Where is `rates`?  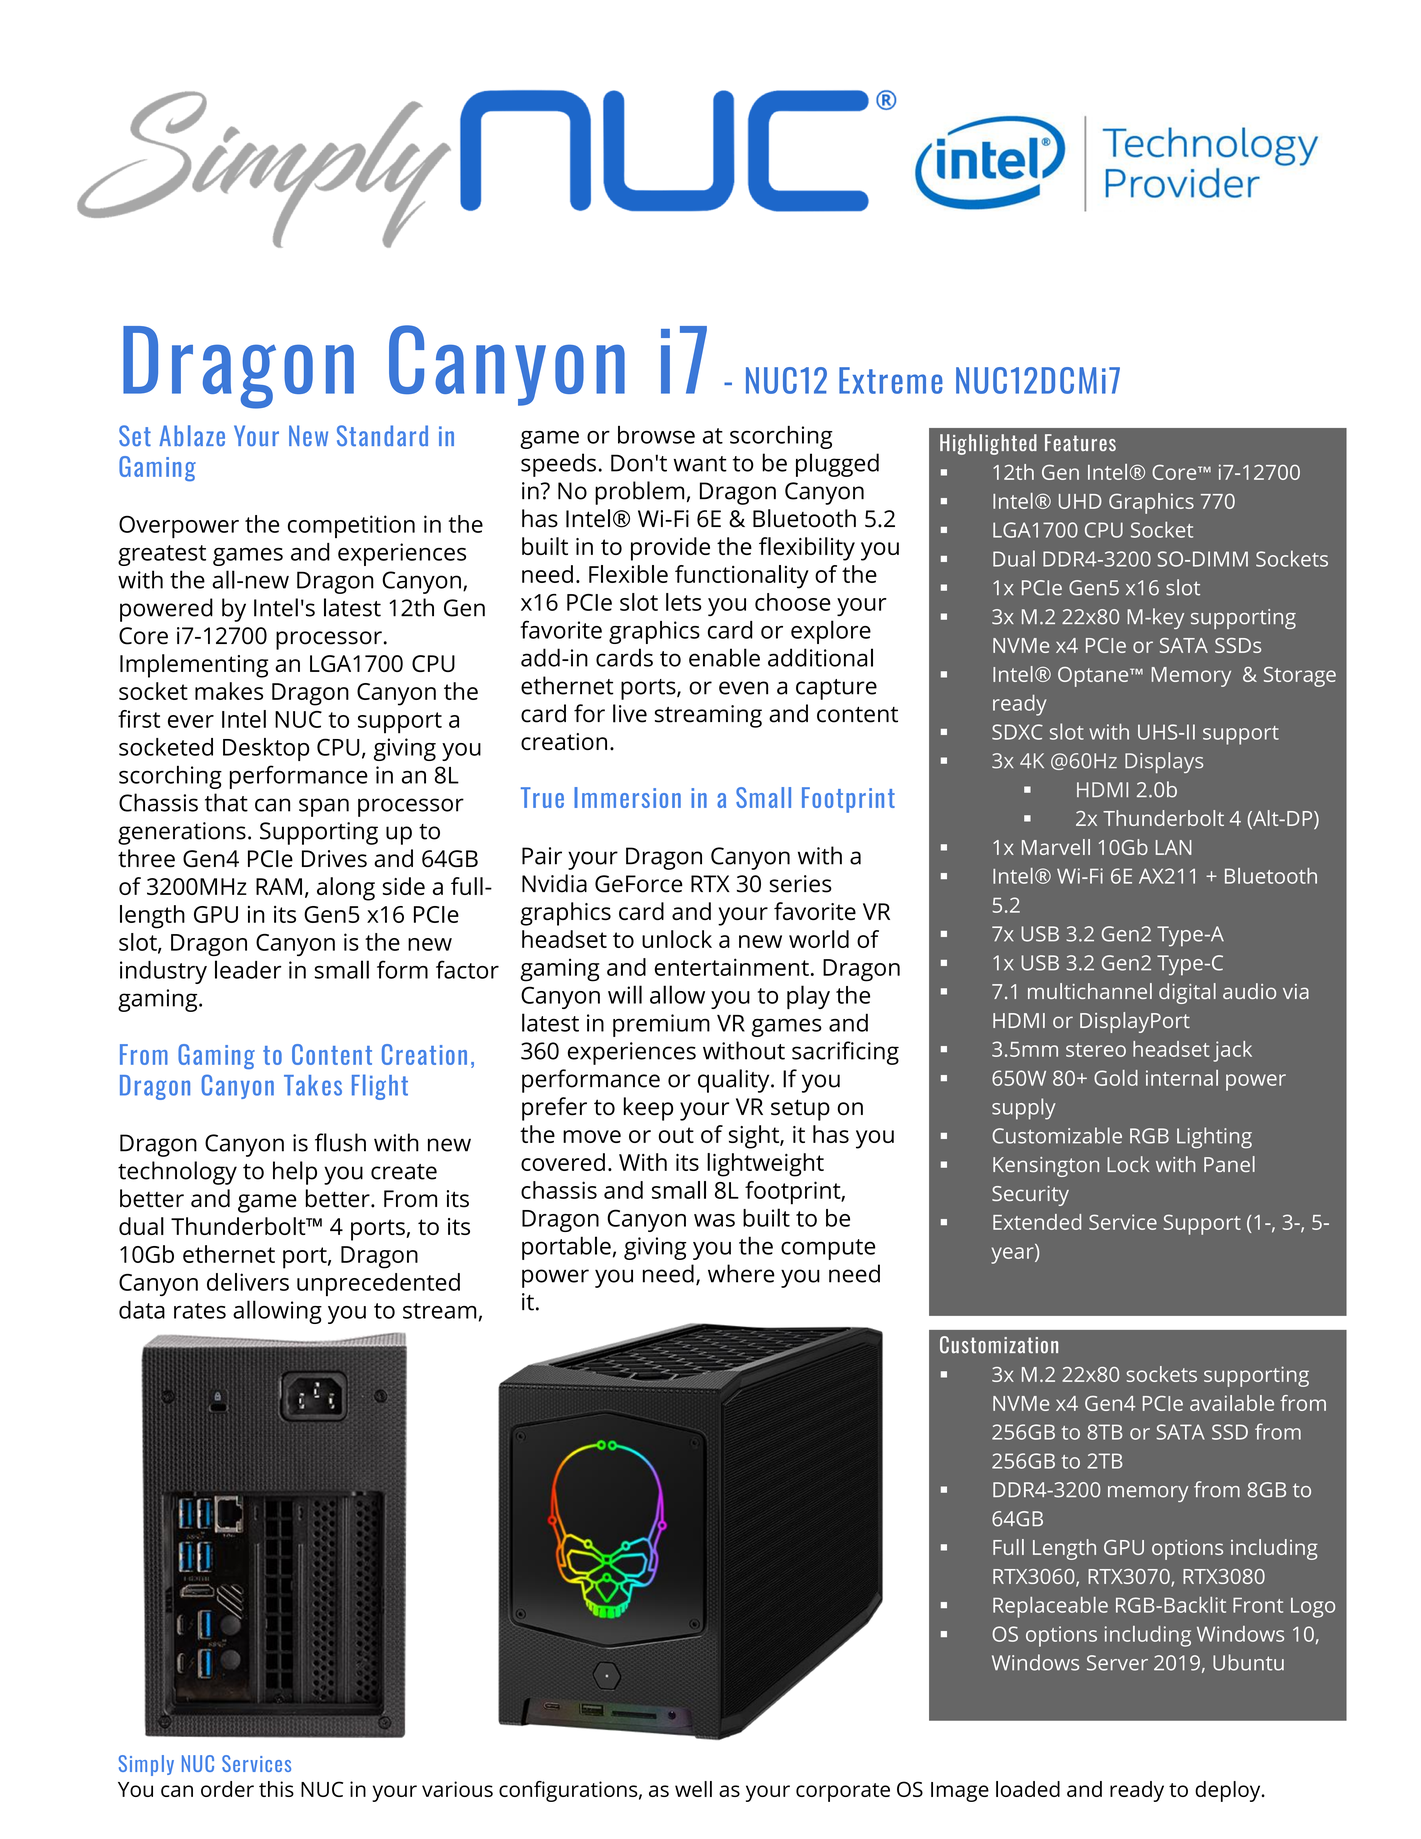 rates is located at coordinates (200, 1311).
